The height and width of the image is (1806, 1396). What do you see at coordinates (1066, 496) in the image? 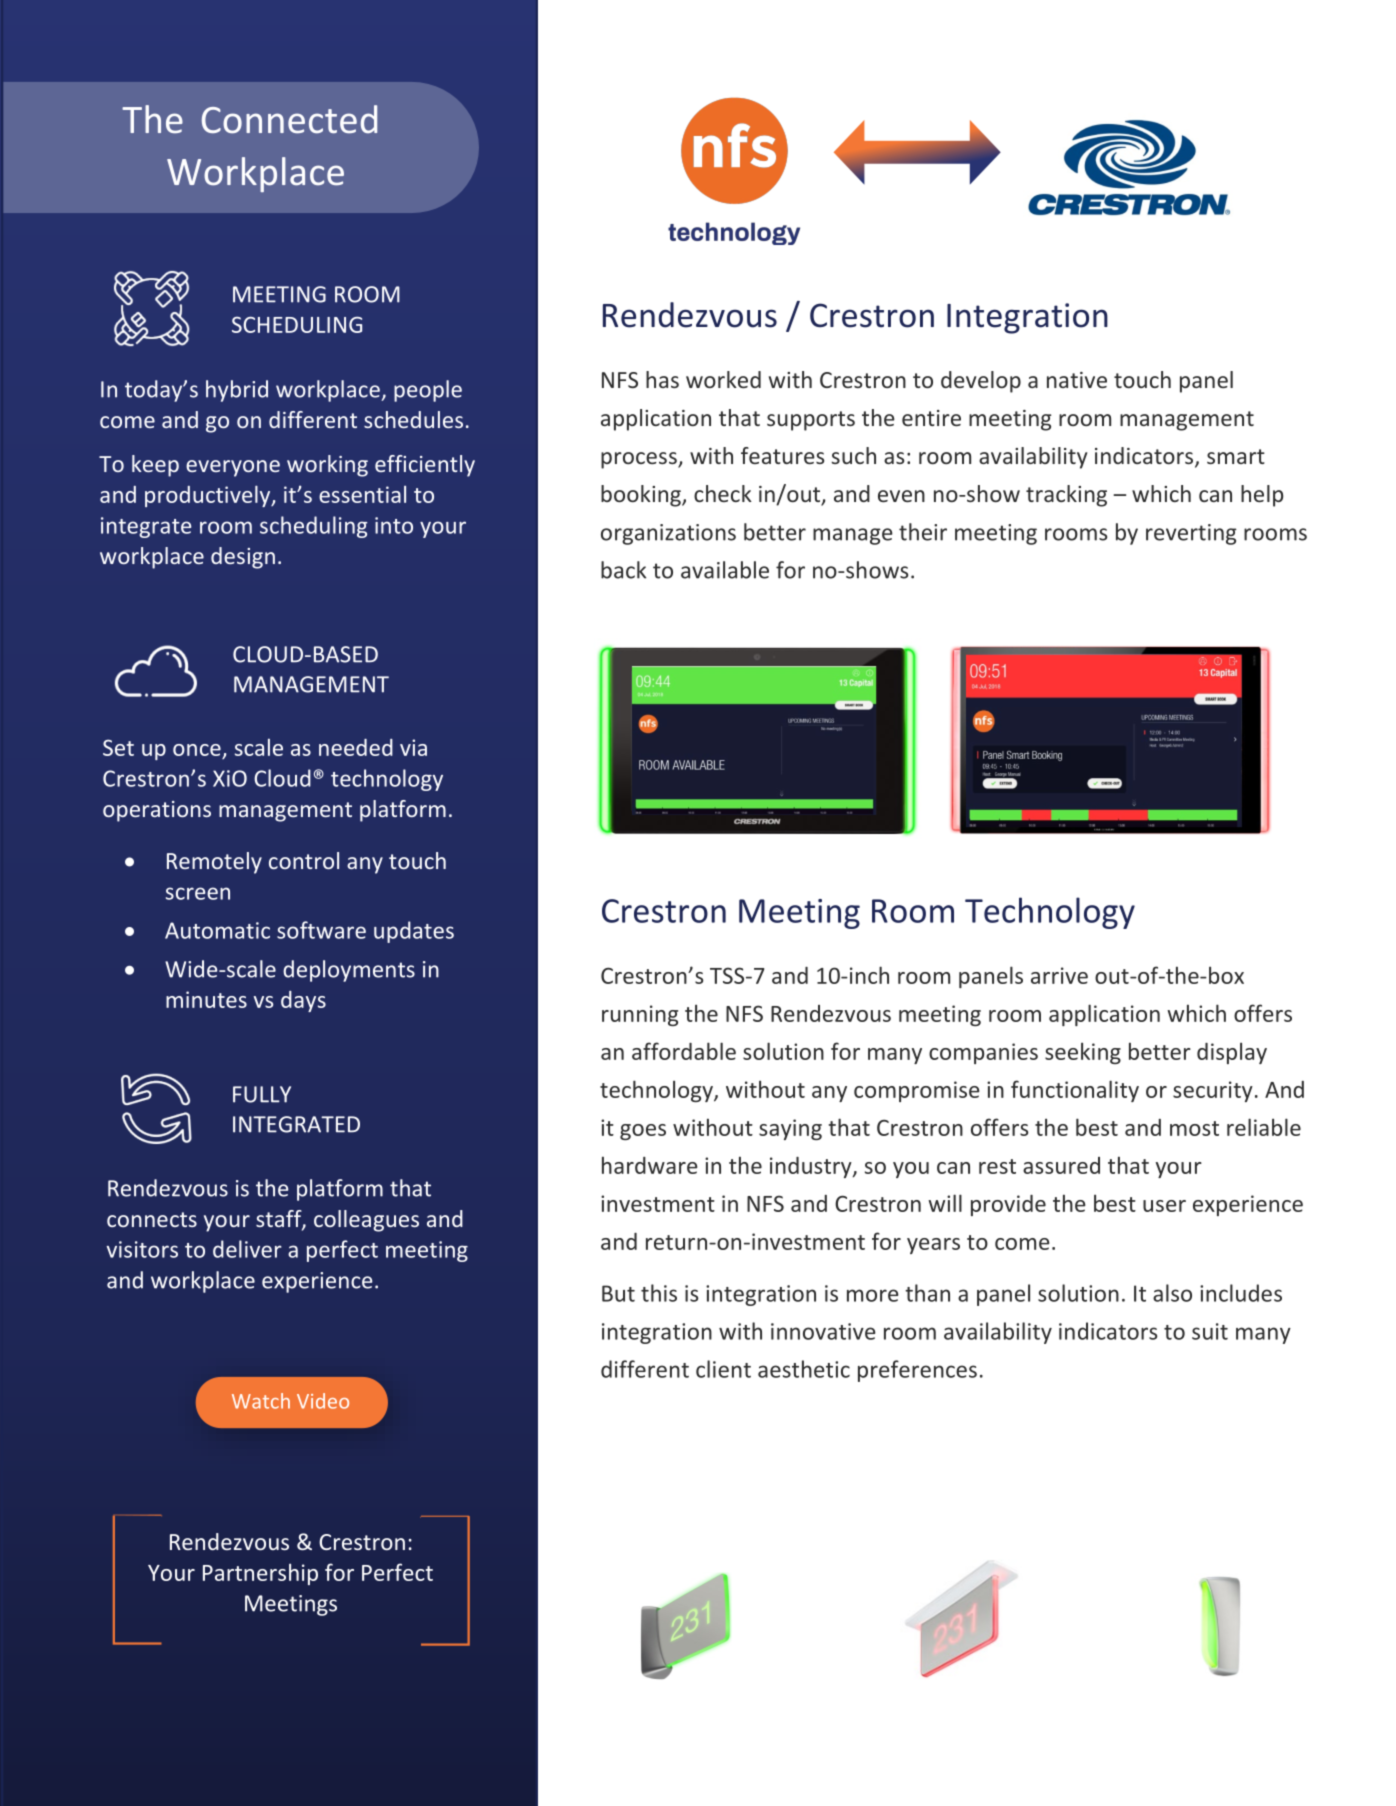
I see `tracking` at bounding box center [1066, 496].
